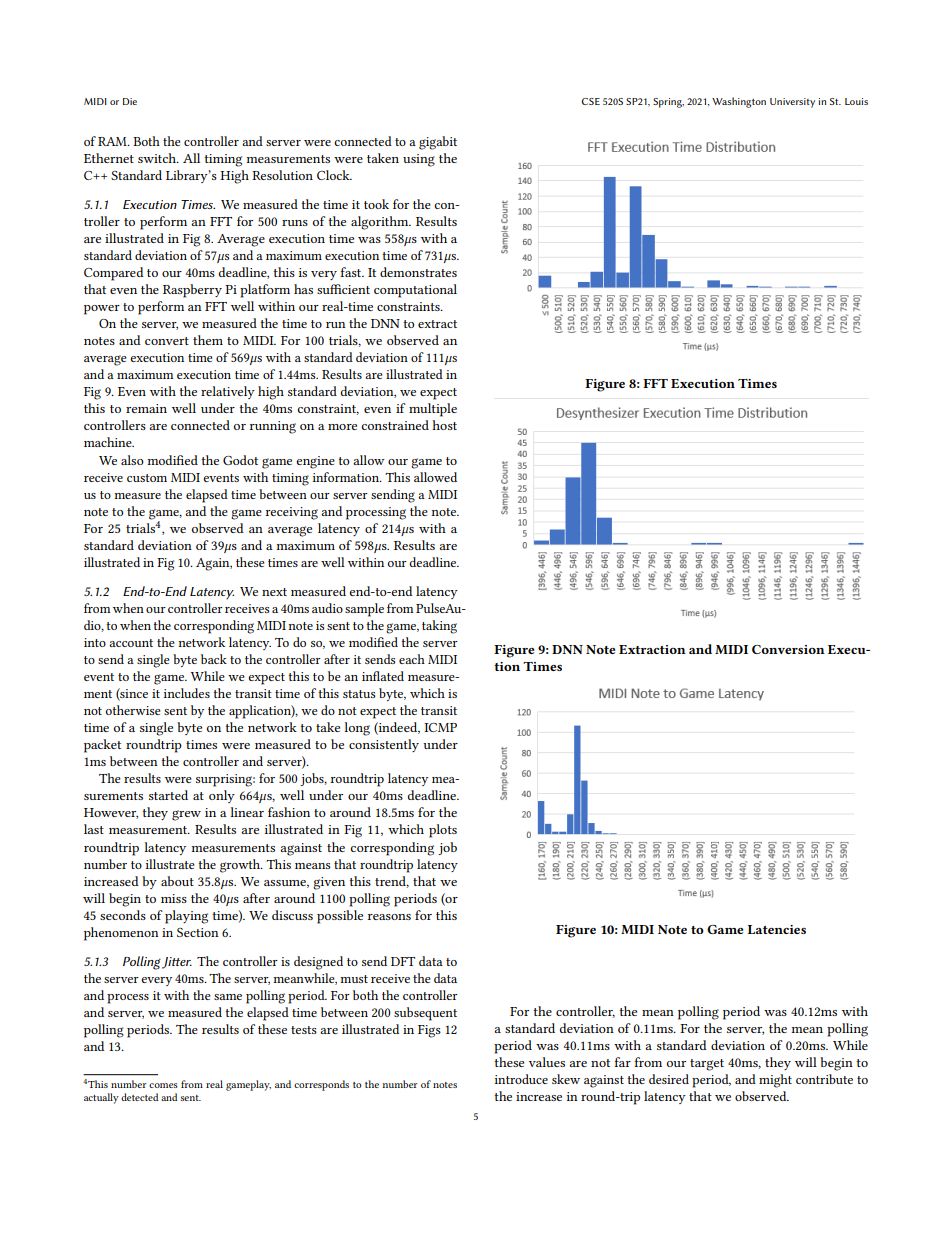 This page has height=1233, width=952. Describe the element at coordinates (131, 643) in the page. I see `account` at that location.
